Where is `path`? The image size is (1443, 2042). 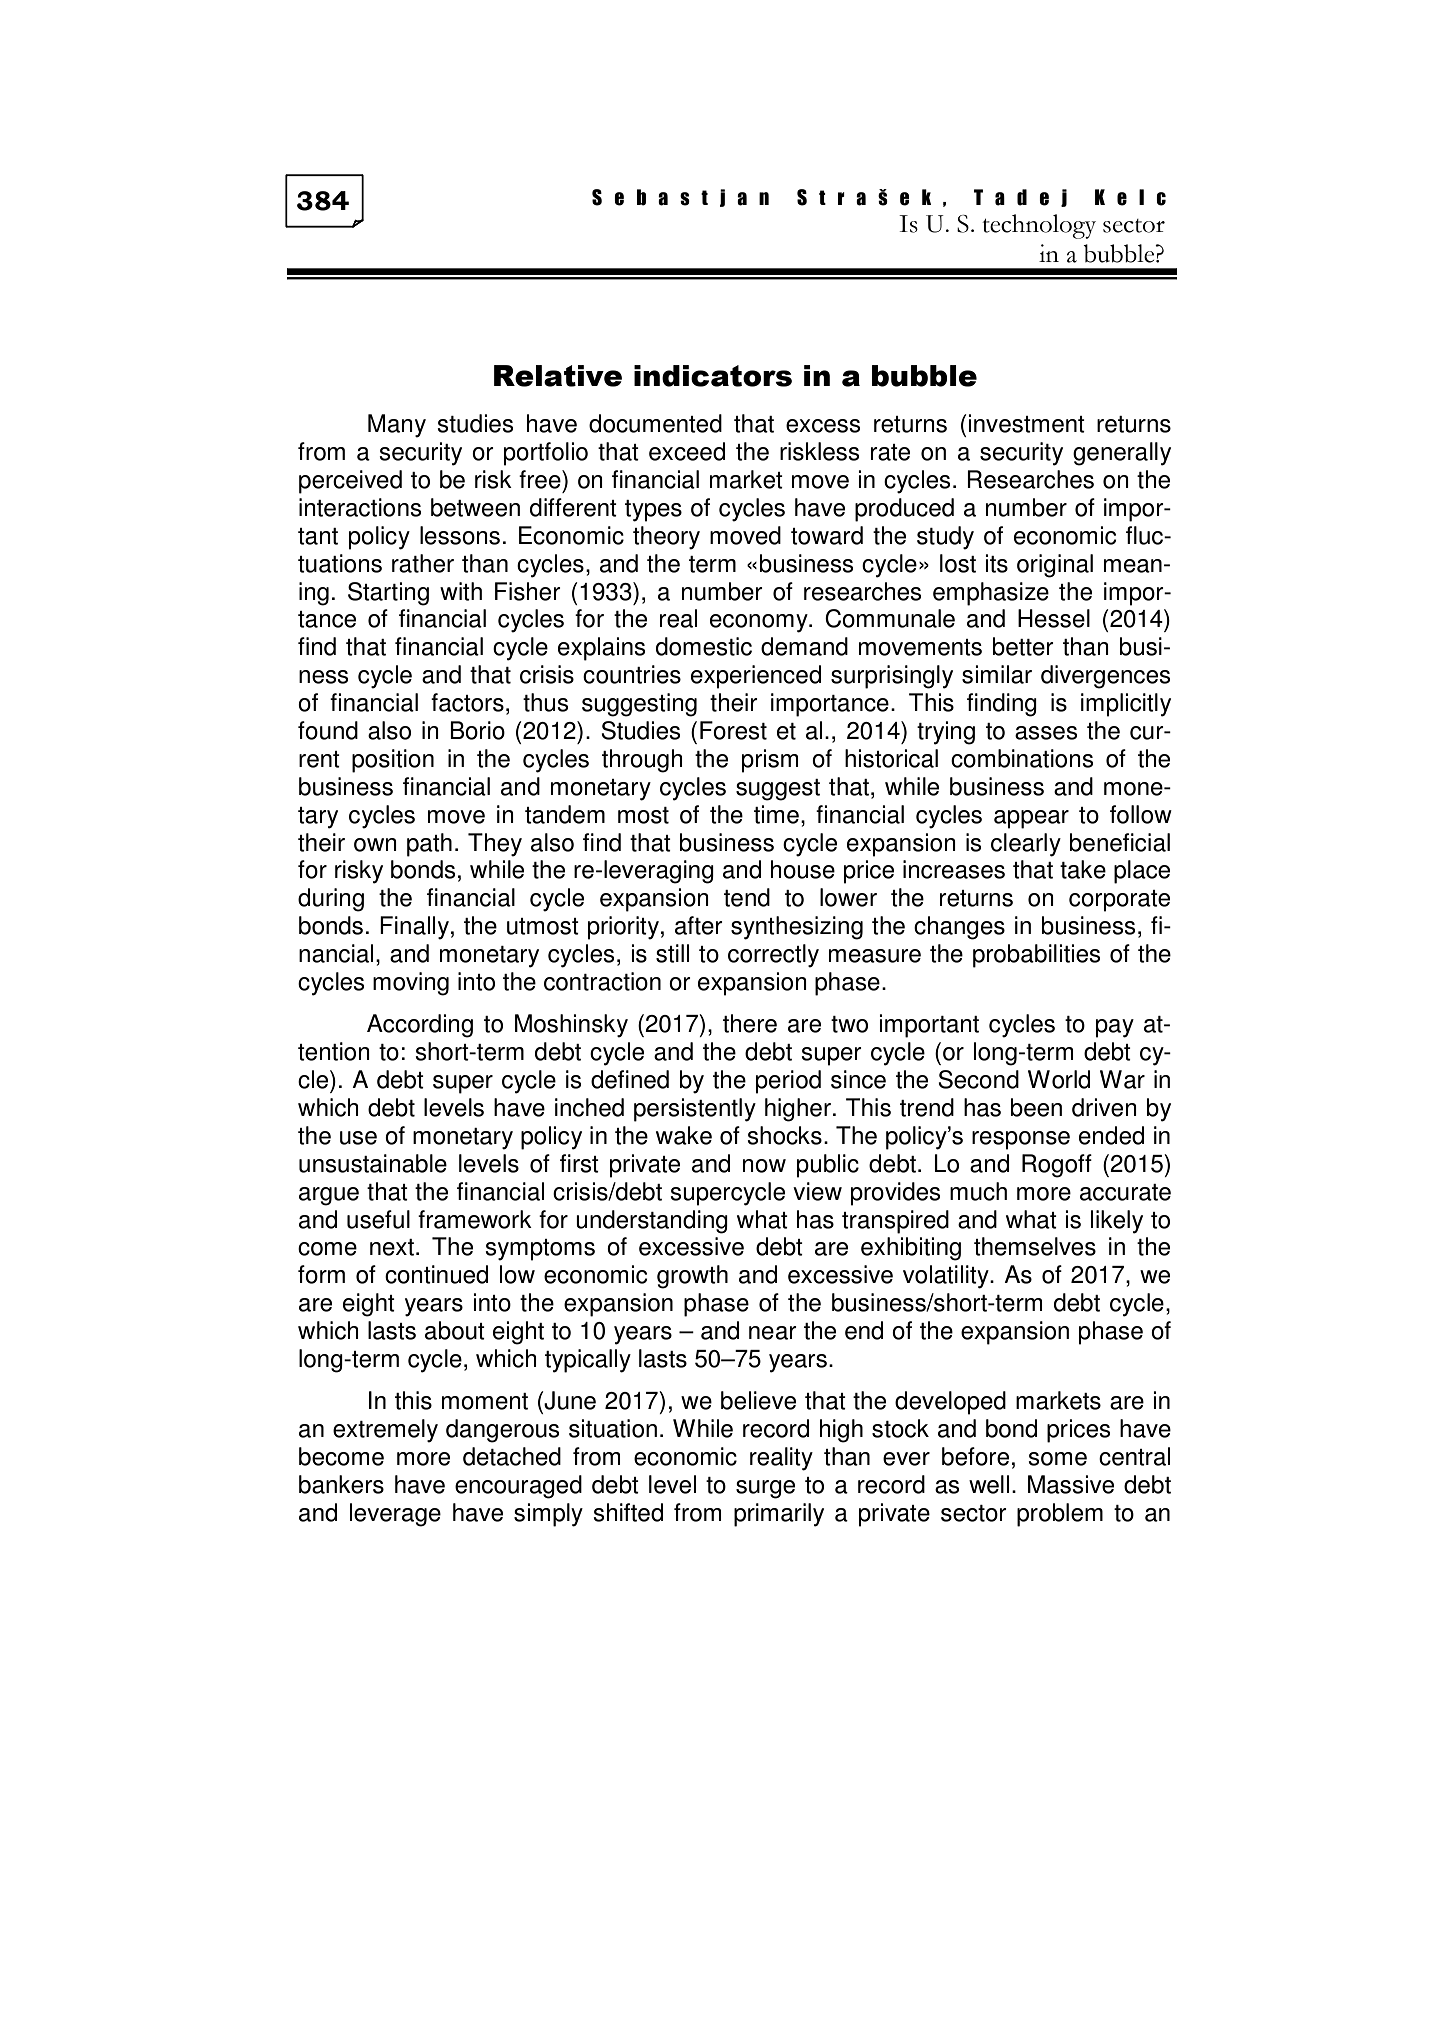
path is located at coordinates (429, 845).
